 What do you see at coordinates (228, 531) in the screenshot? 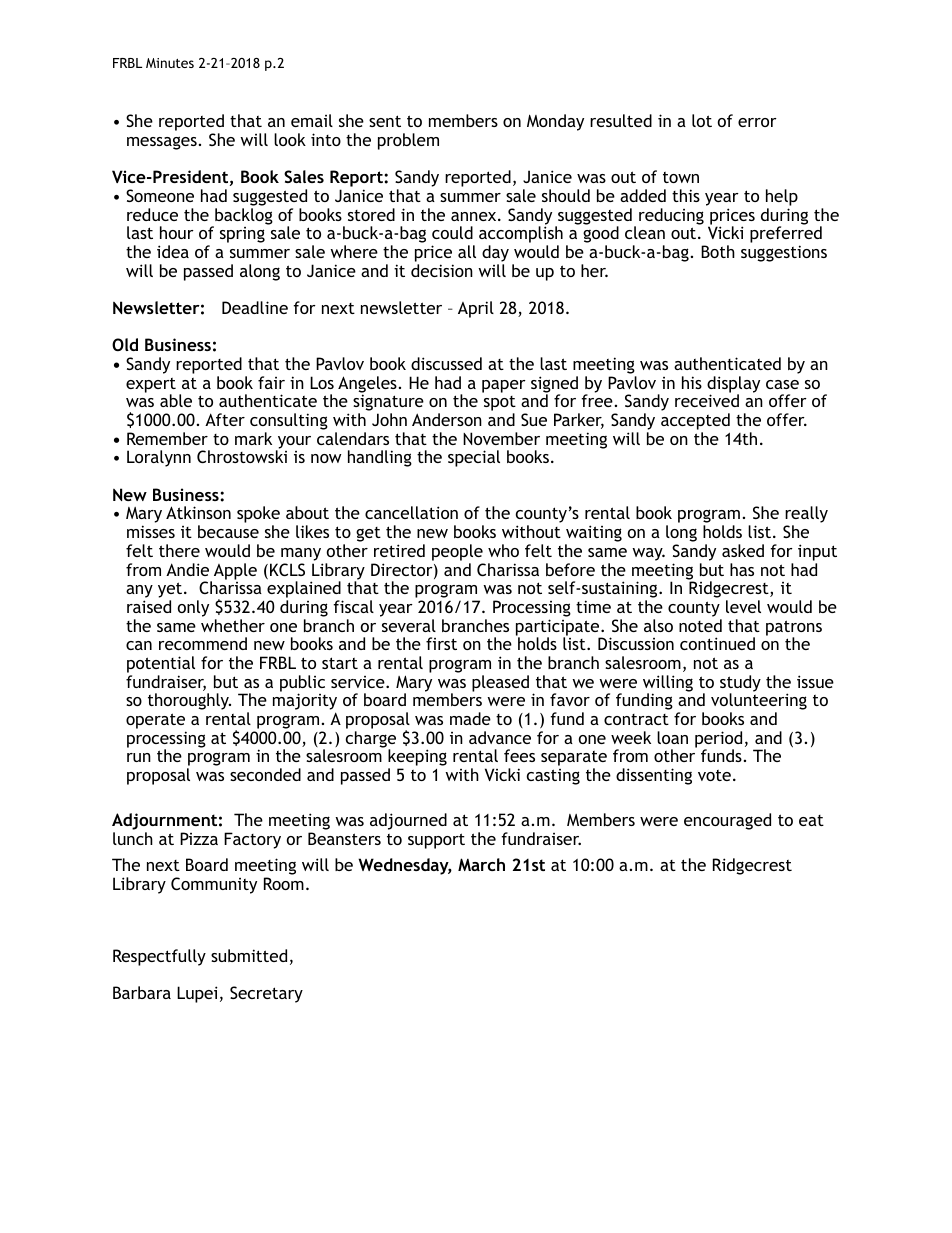
I see `because` at bounding box center [228, 531].
